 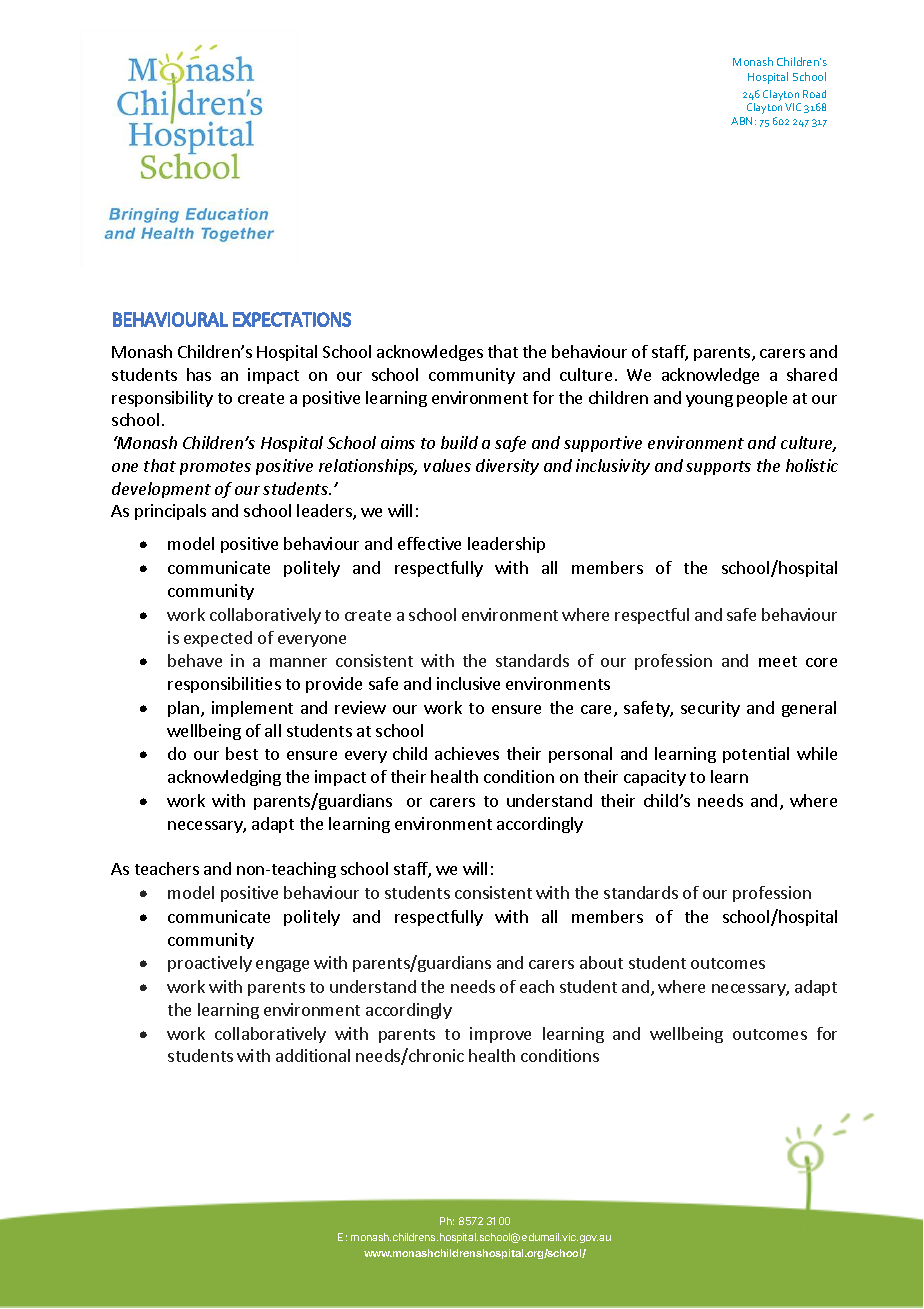 I want to click on shared, so click(x=812, y=374).
